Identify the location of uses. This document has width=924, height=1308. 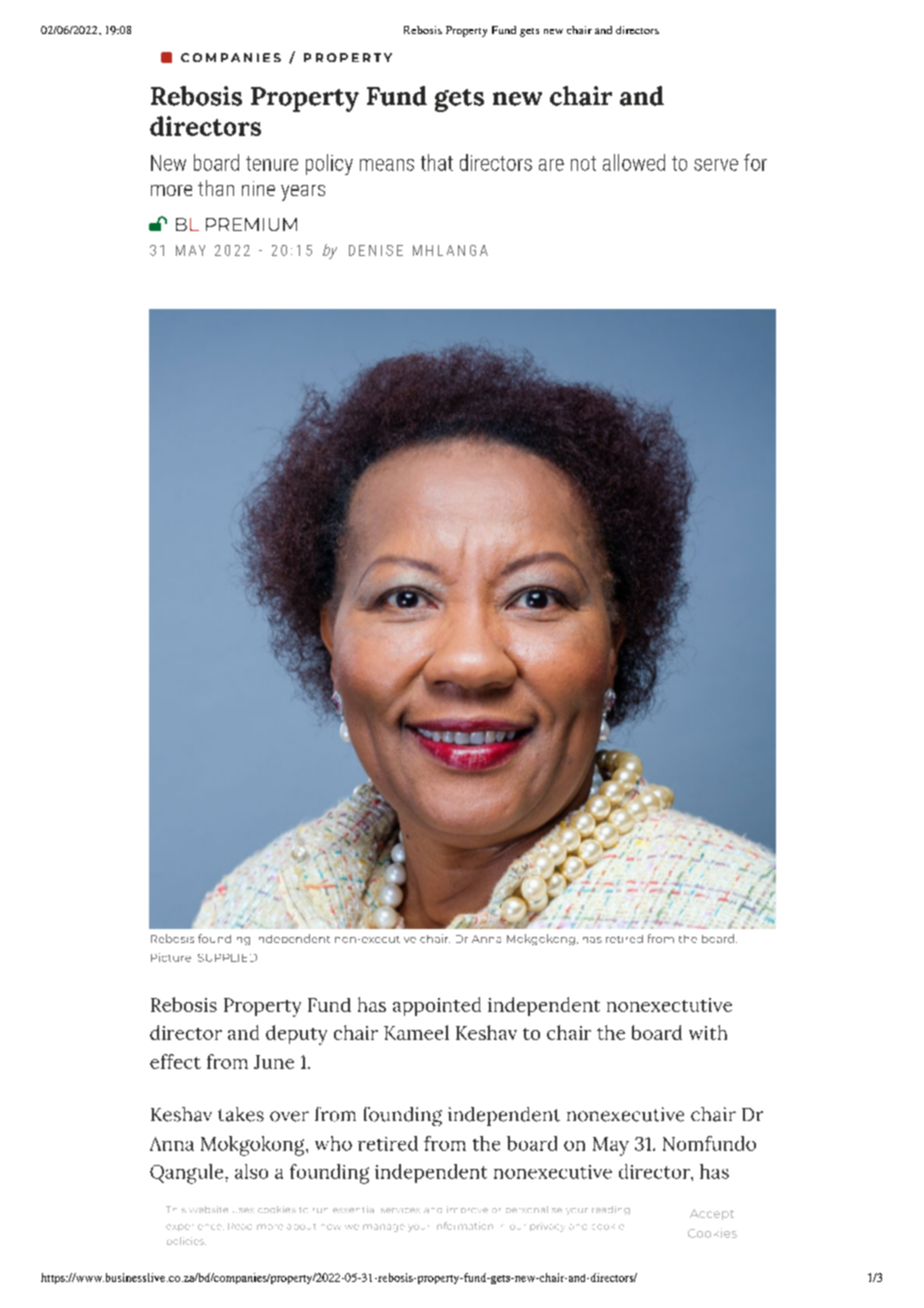
(243, 1210).
